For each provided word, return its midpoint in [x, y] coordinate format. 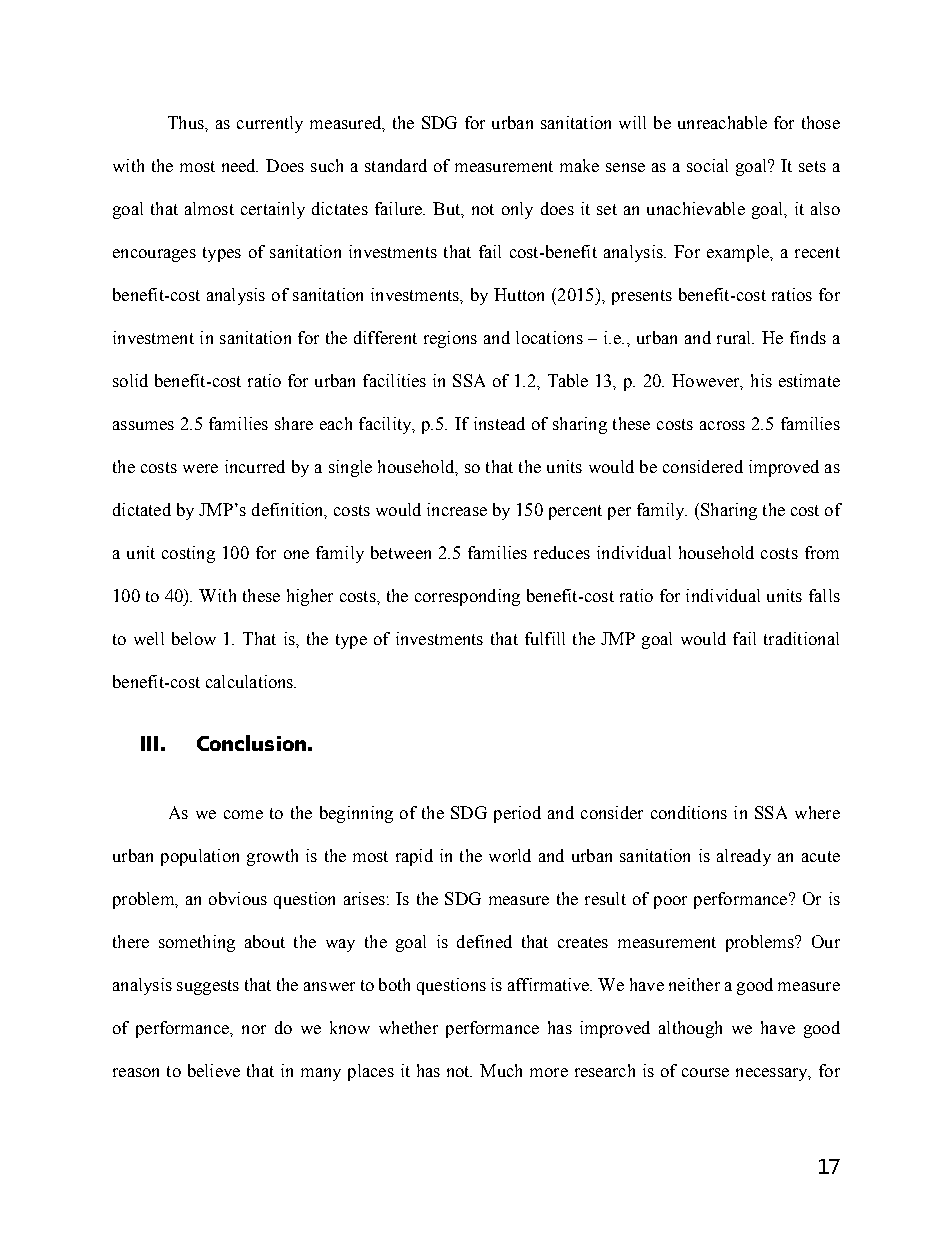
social [707, 165]
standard [396, 165]
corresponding [467, 597]
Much [501, 1070]
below [194, 638]
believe [214, 1070]
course [705, 1072]
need [240, 165]
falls [824, 595]
